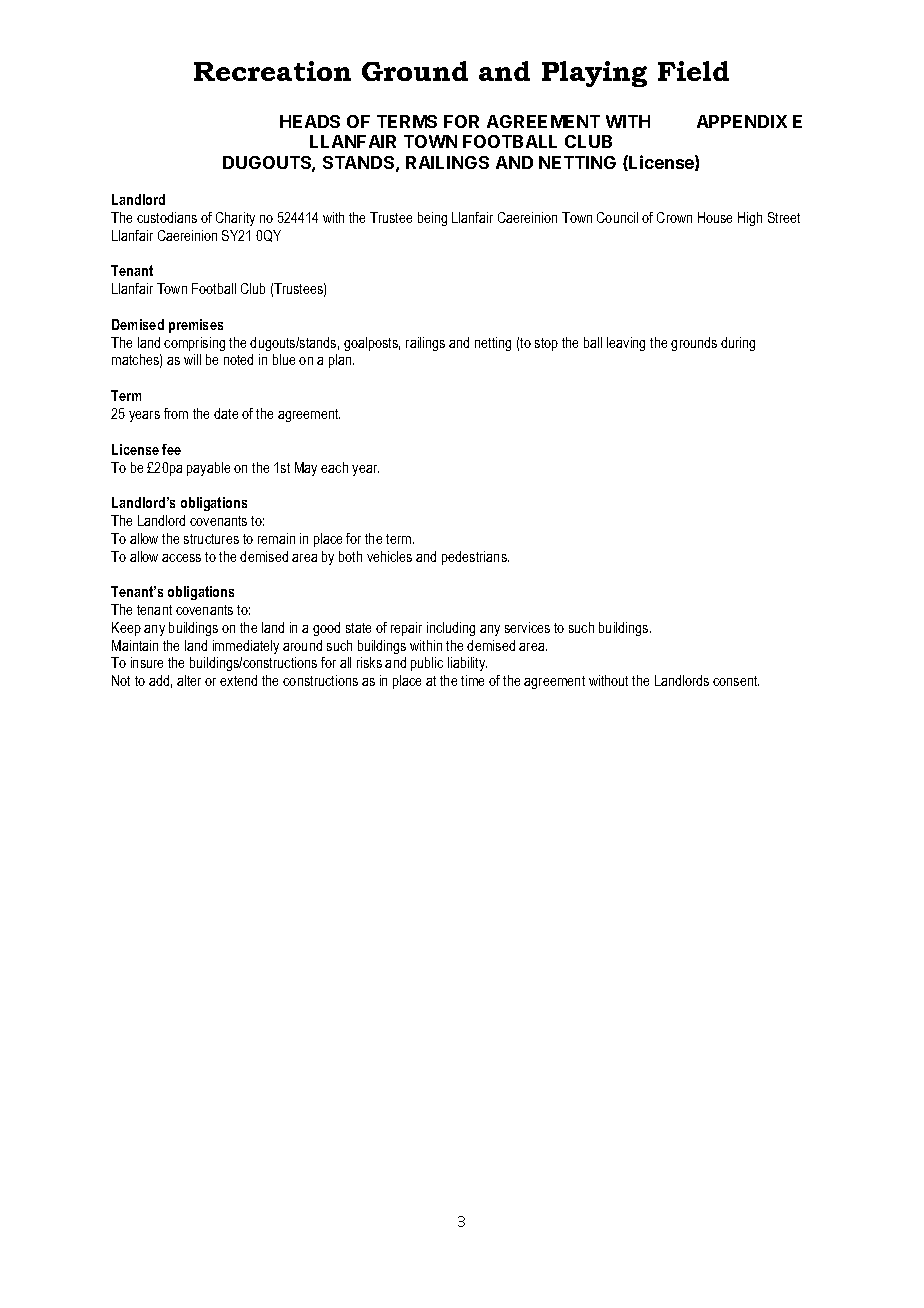 Image resolution: width=924 pixels, height=1308 pixels. I want to click on during, so click(738, 344).
